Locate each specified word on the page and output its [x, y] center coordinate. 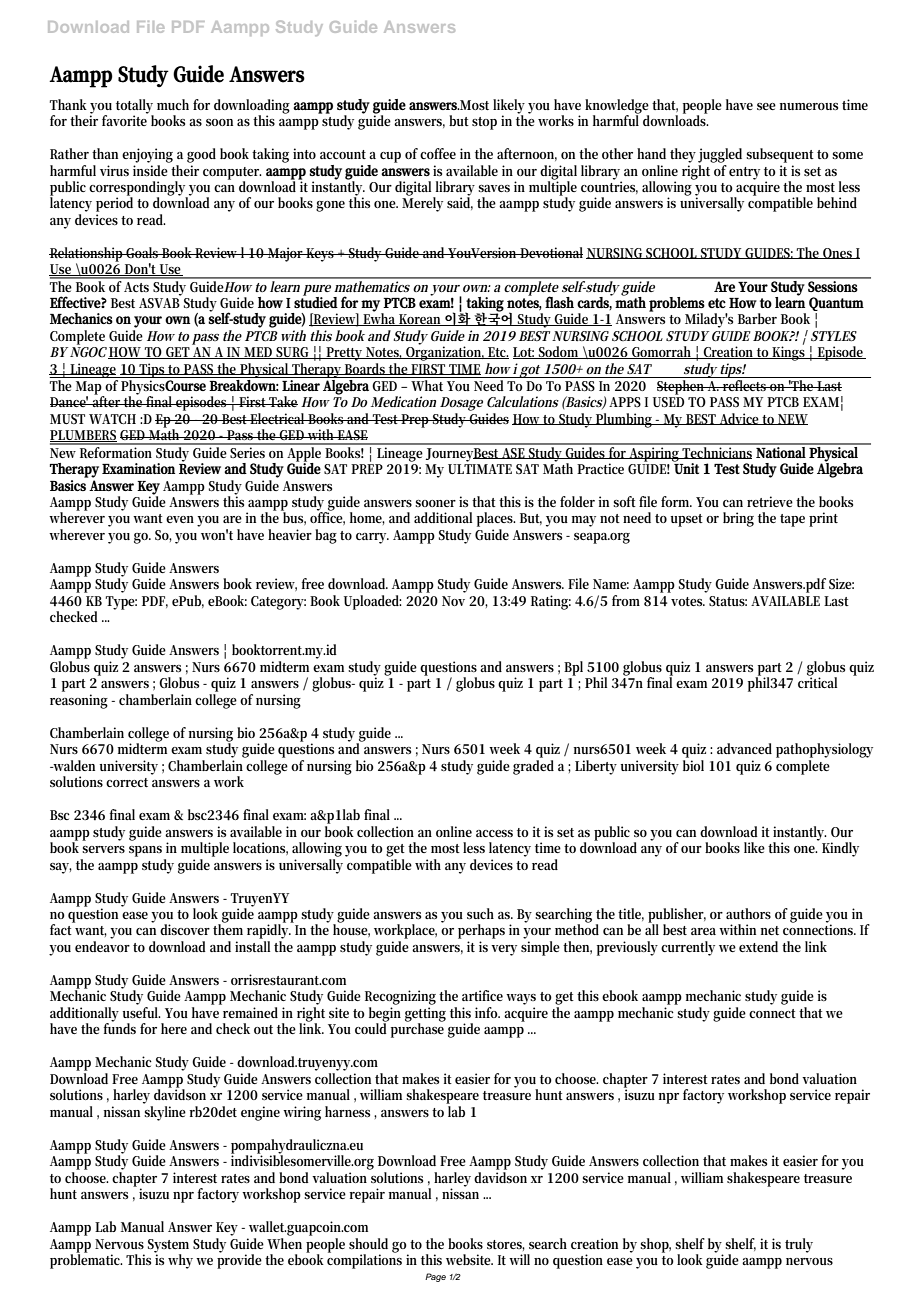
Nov [453, 601]
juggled [720, 155]
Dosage [461, 404]
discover [185, 929]
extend [758, 946]
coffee [438, 153]
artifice [482, 995]
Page [435, 1277]
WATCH [112, 419]
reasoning [79, 701]
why [180, 1261]
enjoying [147, 155]
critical [817, 681]
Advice [740, 419]
